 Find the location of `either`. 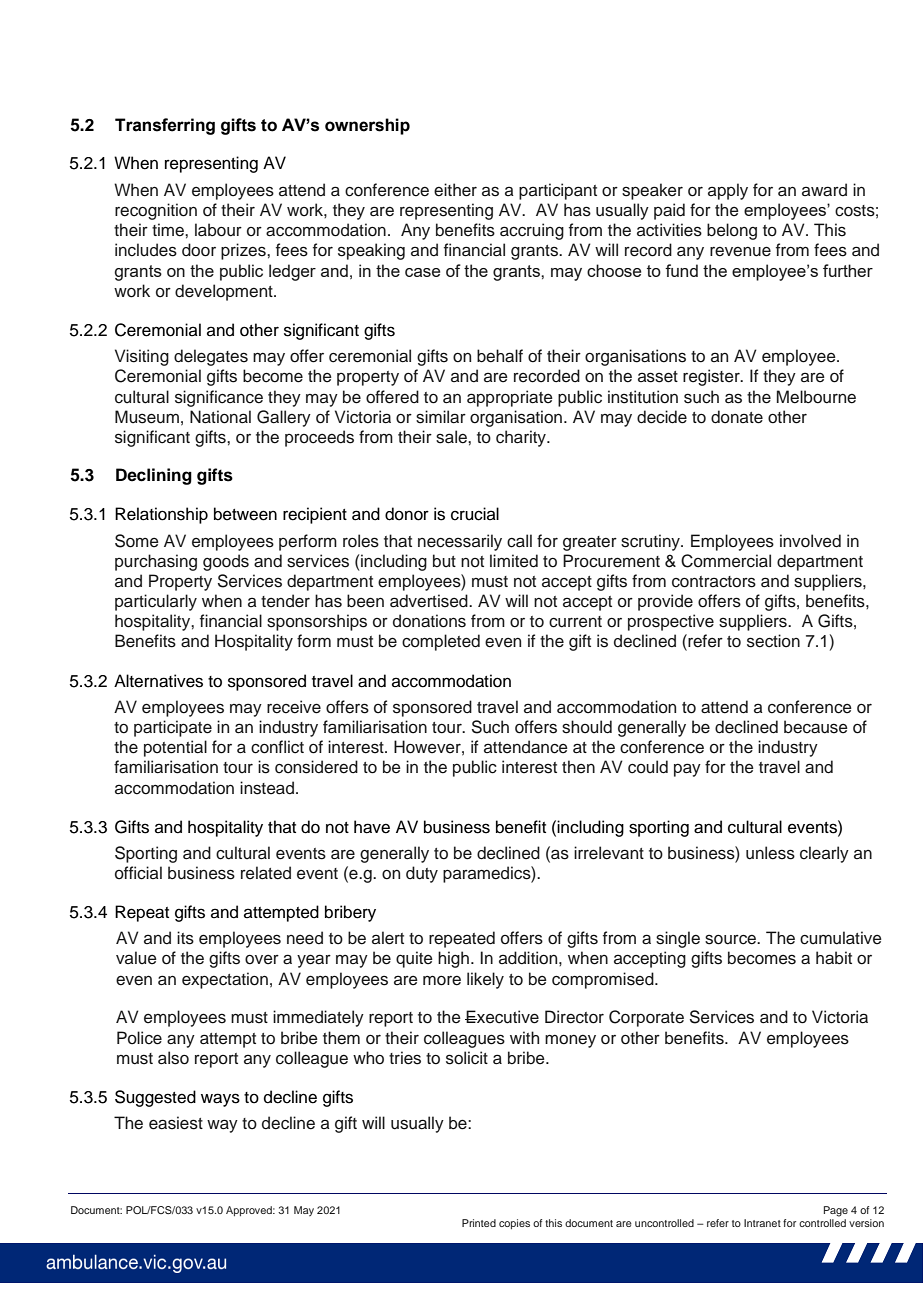

either is located at coordinates (455, 190).
